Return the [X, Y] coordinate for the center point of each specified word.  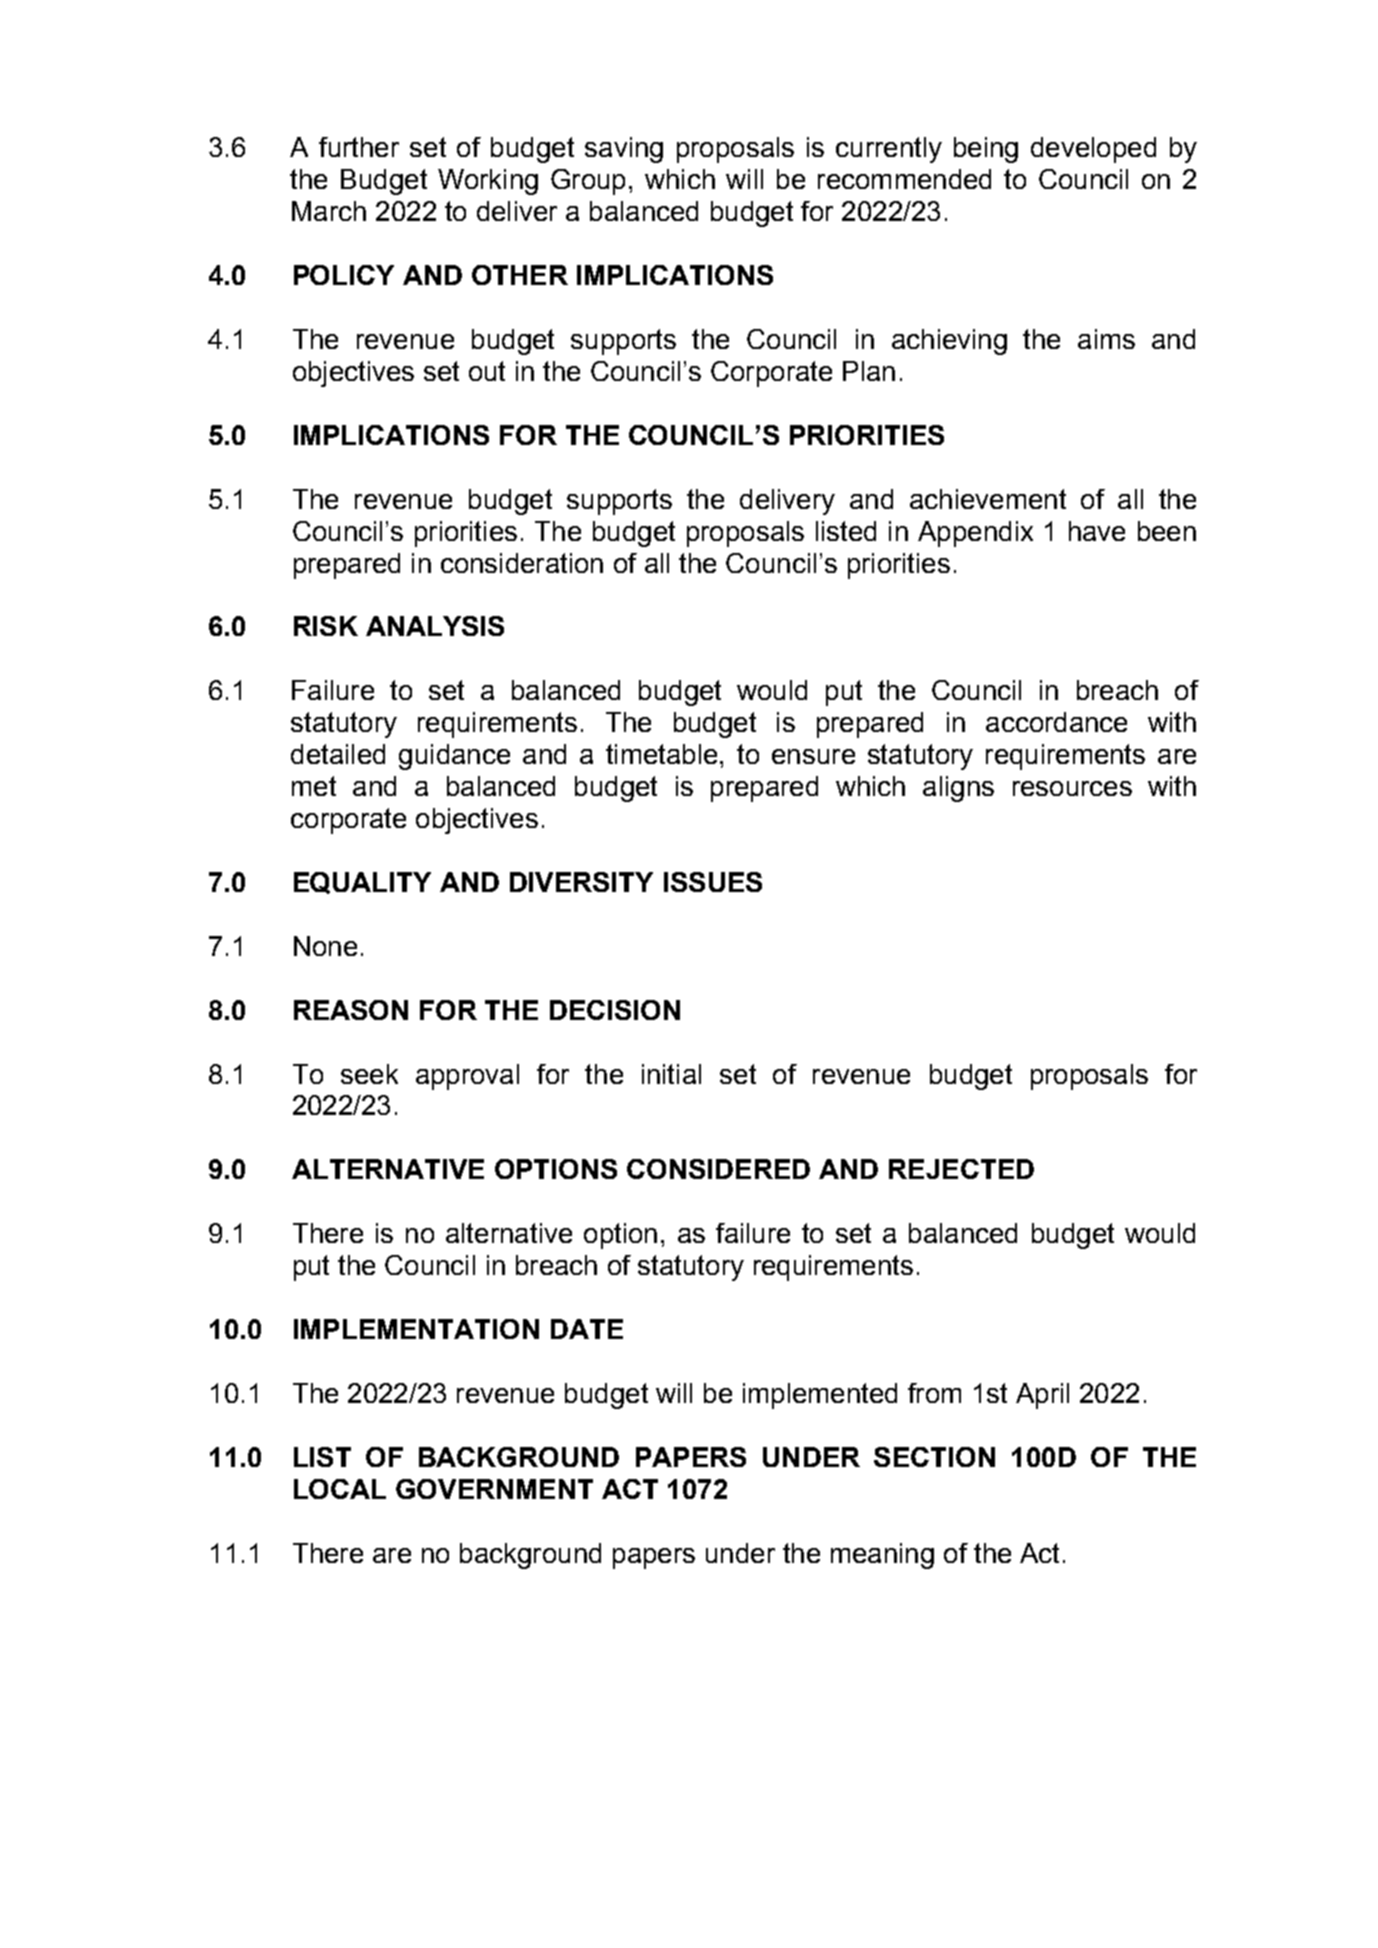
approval [467, 1077]
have [1097, 531]
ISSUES [713, 882]
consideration [522, 563]
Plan [869, 371]
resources [1072, 788]
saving [624, 150]
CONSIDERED [718, 1169]
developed [1093, 150]
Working [488, 182]
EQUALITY [362, 883]
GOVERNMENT [494, 1489]
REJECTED [961, 1169]
